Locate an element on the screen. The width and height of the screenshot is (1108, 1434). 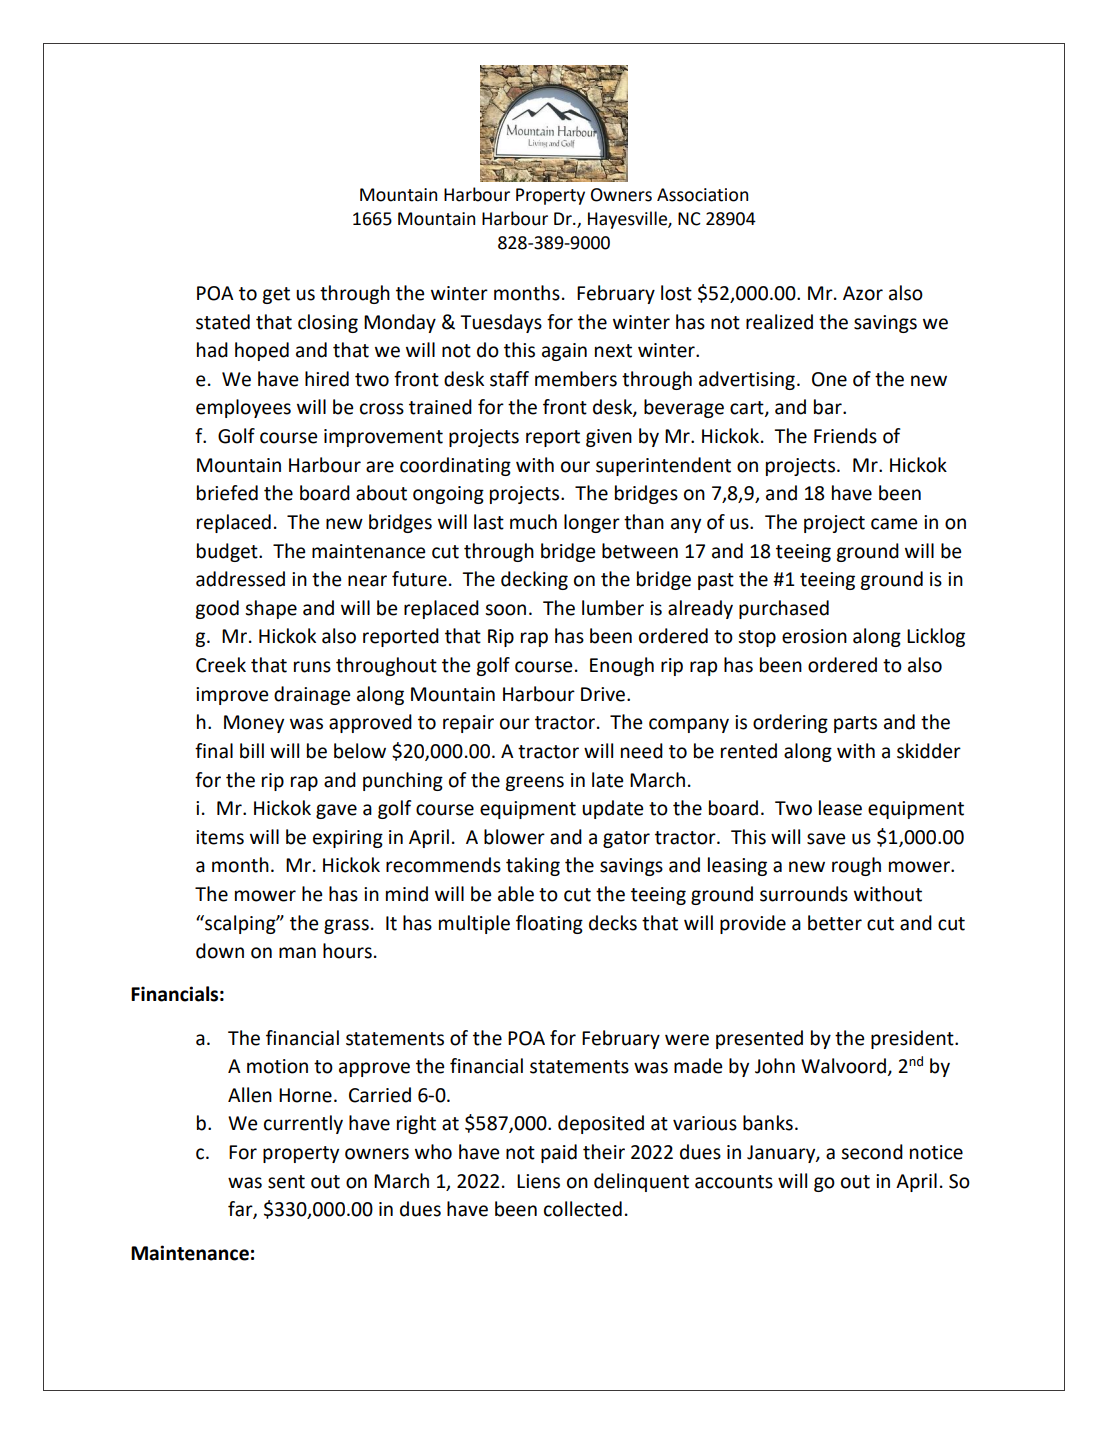
longer is located at coordinates (592, 523).
